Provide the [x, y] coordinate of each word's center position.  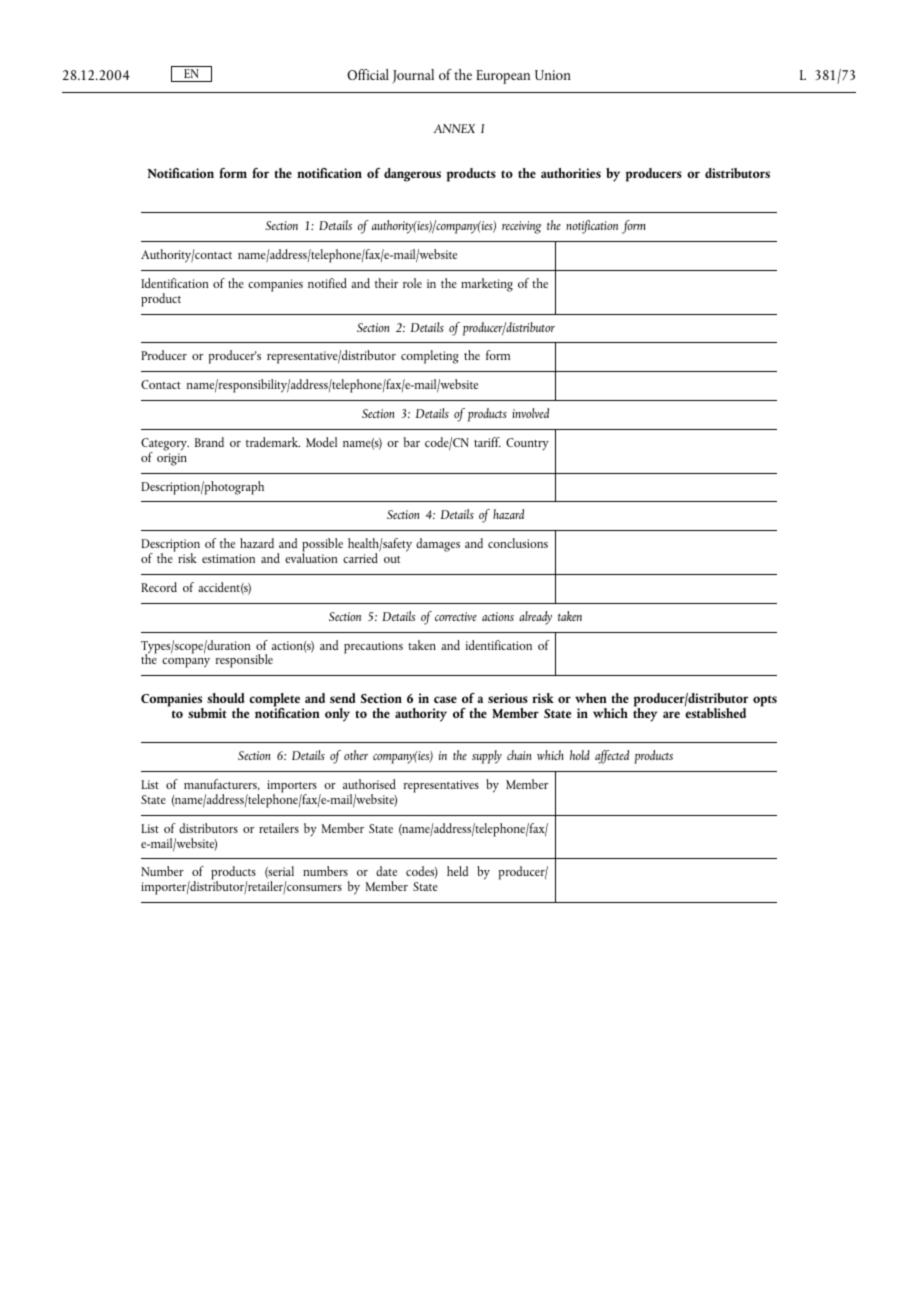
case [445, 699]
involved [530, 413]
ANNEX [454, 128]
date [386, 871]
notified [327, 283]
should [226, 698]
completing [430, 357]
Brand [209, 442]
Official [368, 74]
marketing [487, 285]
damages [438, 545]
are [671, 714]
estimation [228, 558]
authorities [571, 173]
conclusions [518, 543]
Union [553, 75]
